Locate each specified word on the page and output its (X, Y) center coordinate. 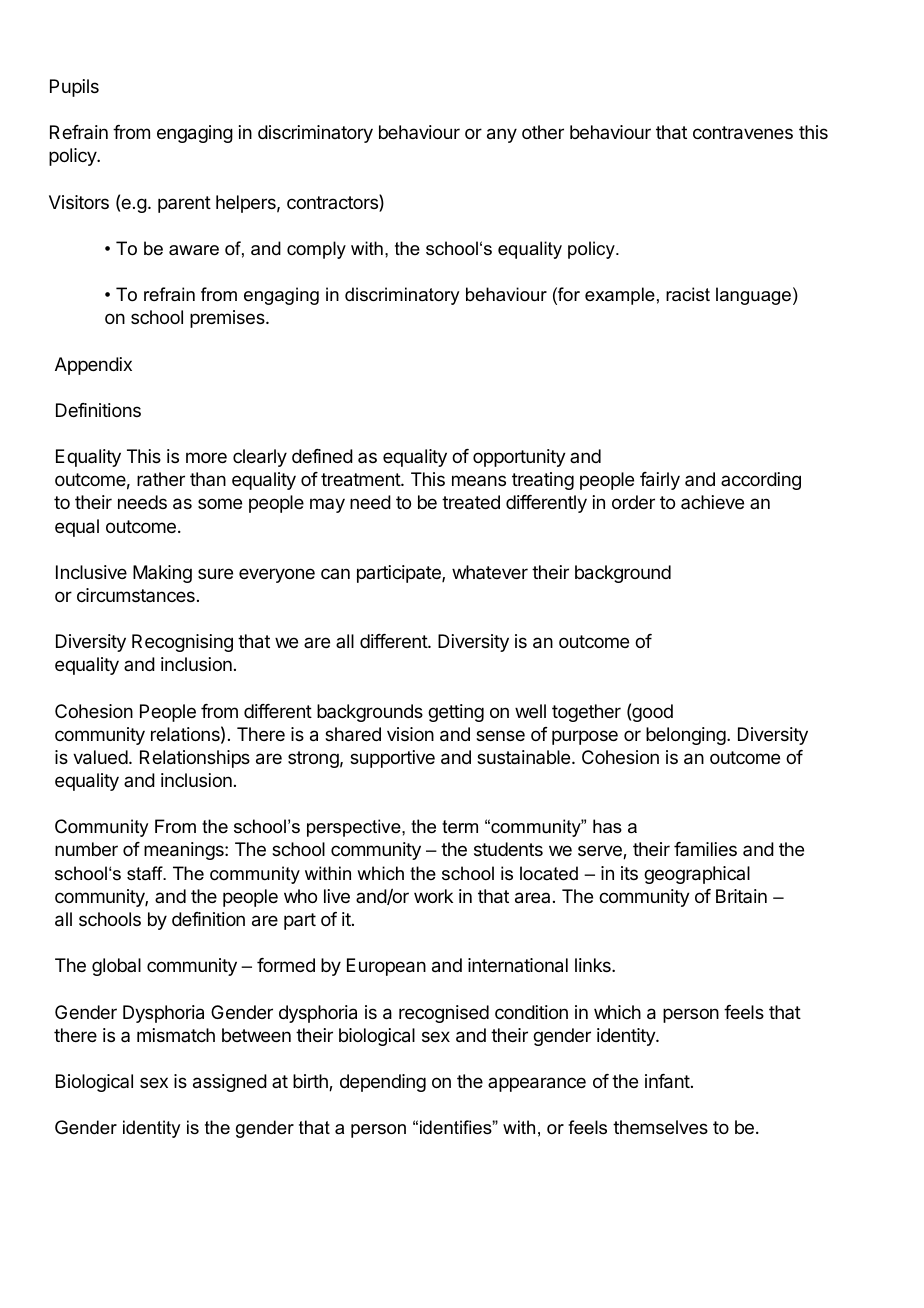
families (705, 849)
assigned (230, 1083)
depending (383, 1083)
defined (322, 456)
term (460, 827)
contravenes (743, 133)
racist (688, 294)
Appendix (93, 366)
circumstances (136, 595)
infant (667, 1081)
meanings (185, 851)
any (502, 135)
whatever (490, 572)
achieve (712, 502)
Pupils (74, 88)
